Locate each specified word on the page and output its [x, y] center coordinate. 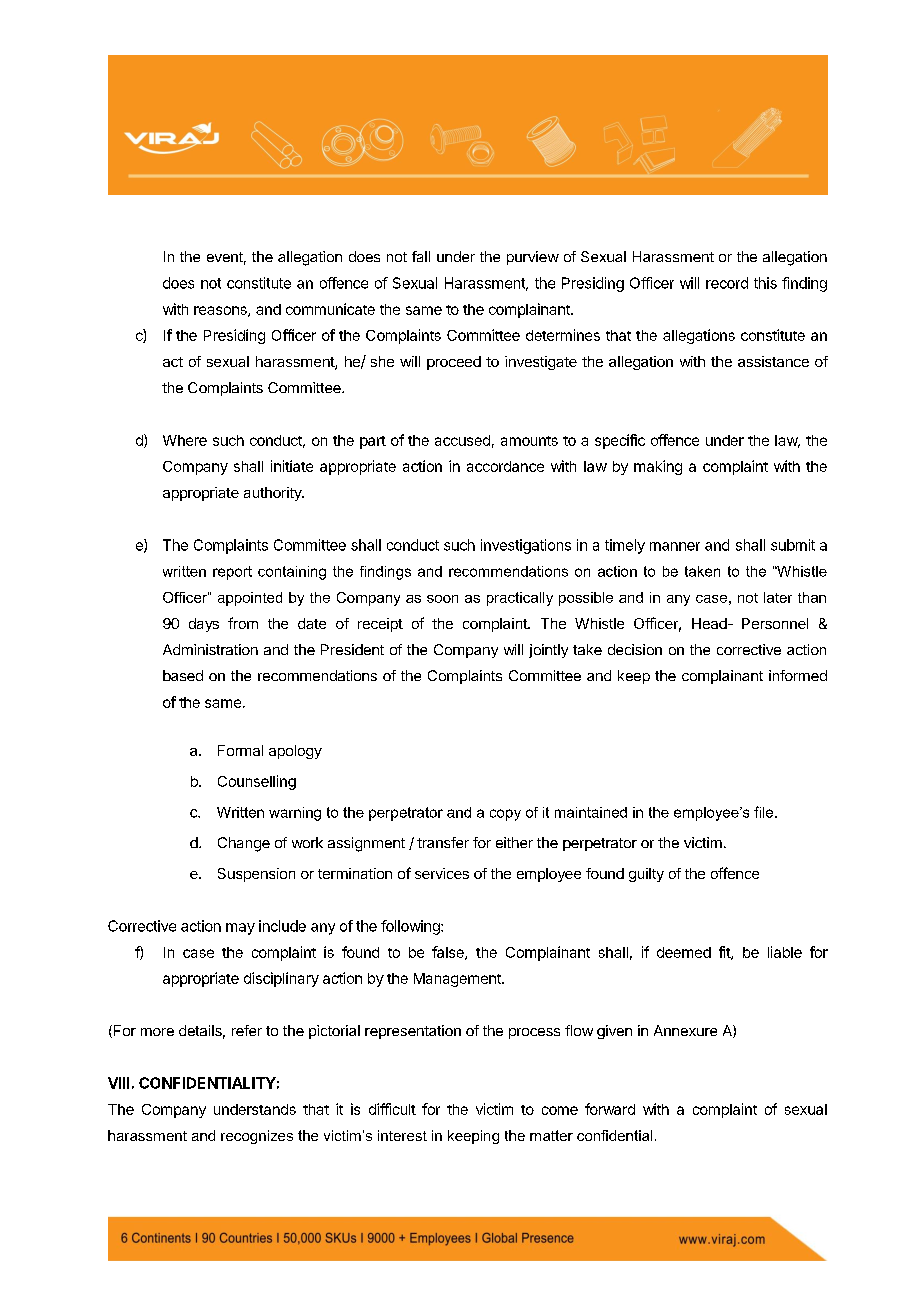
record [727, 283]
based [183, 675]
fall [421, 256]
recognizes [257, 1137]
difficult [392, 1109]
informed [798, 675]
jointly [548, 651]
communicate [330, 309]
